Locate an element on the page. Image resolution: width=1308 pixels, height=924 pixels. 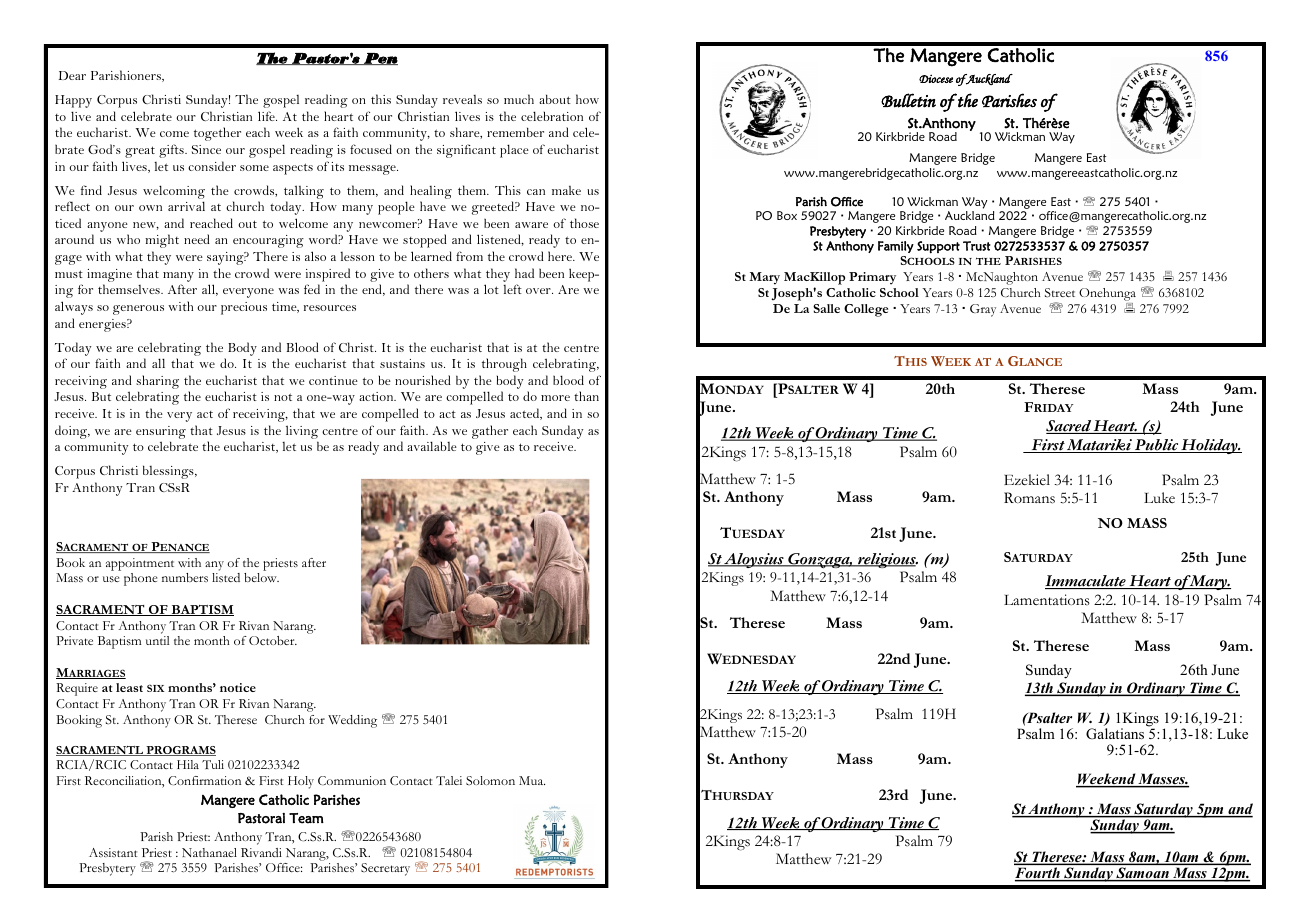
about is located at coordinates (555, 99).
